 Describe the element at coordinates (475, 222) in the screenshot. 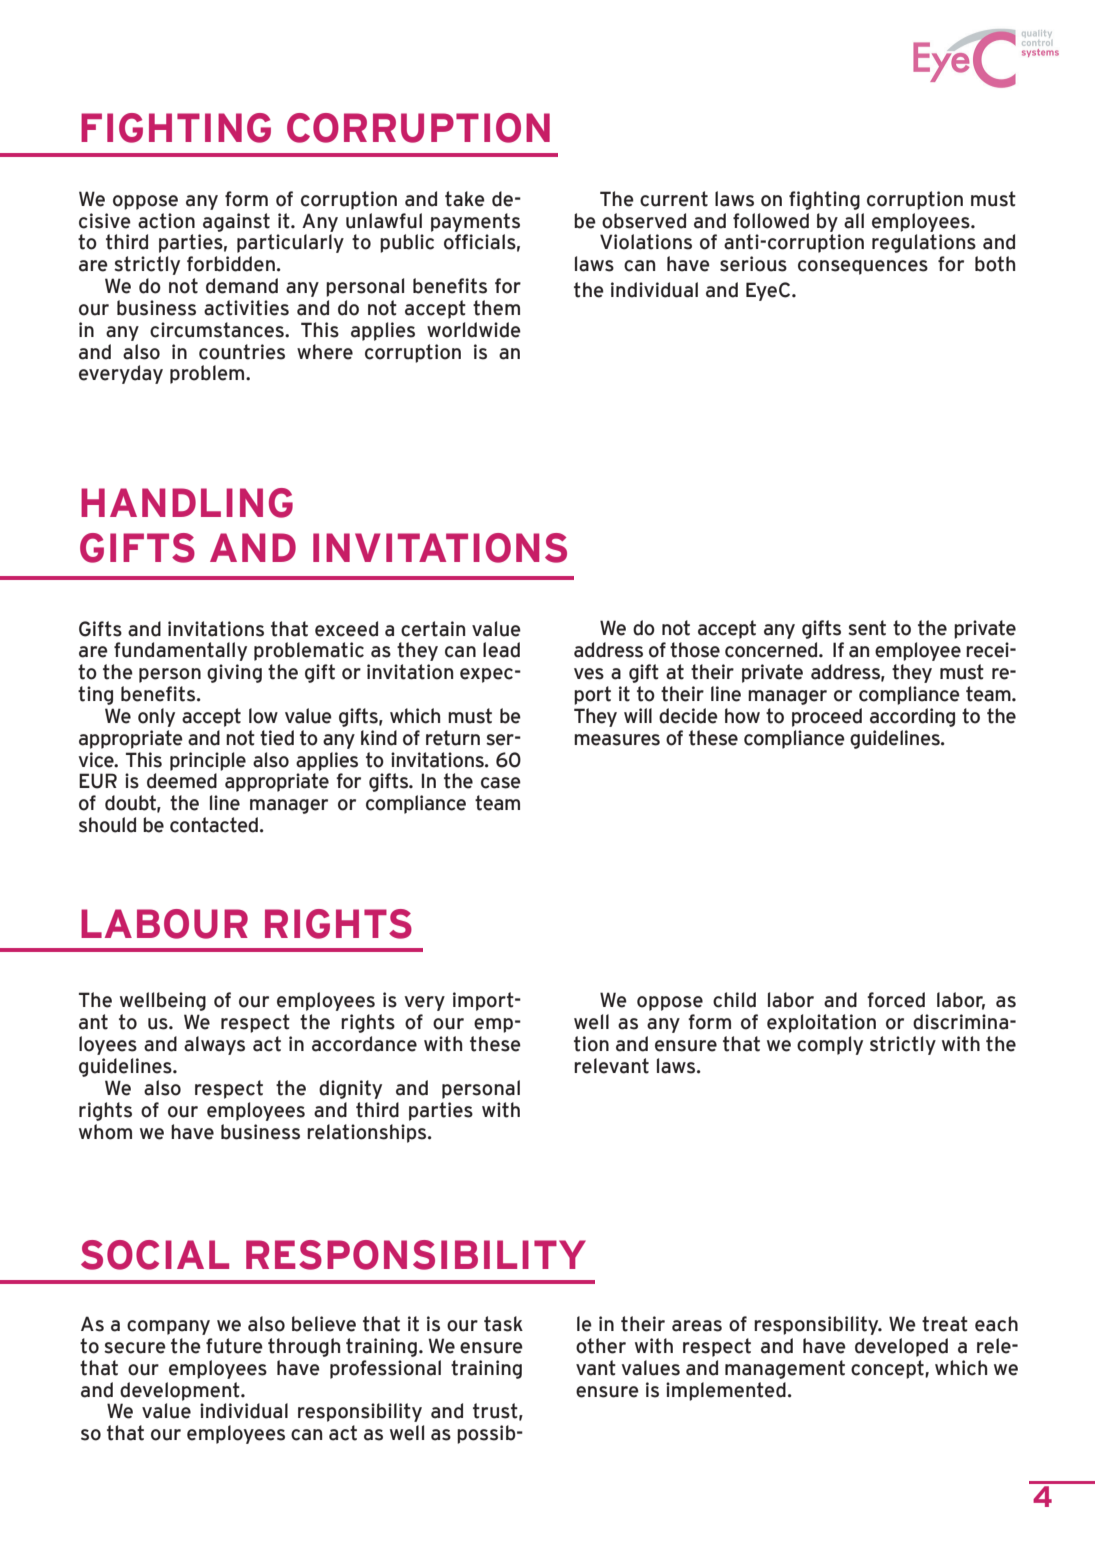

I see `payments` at that location.
